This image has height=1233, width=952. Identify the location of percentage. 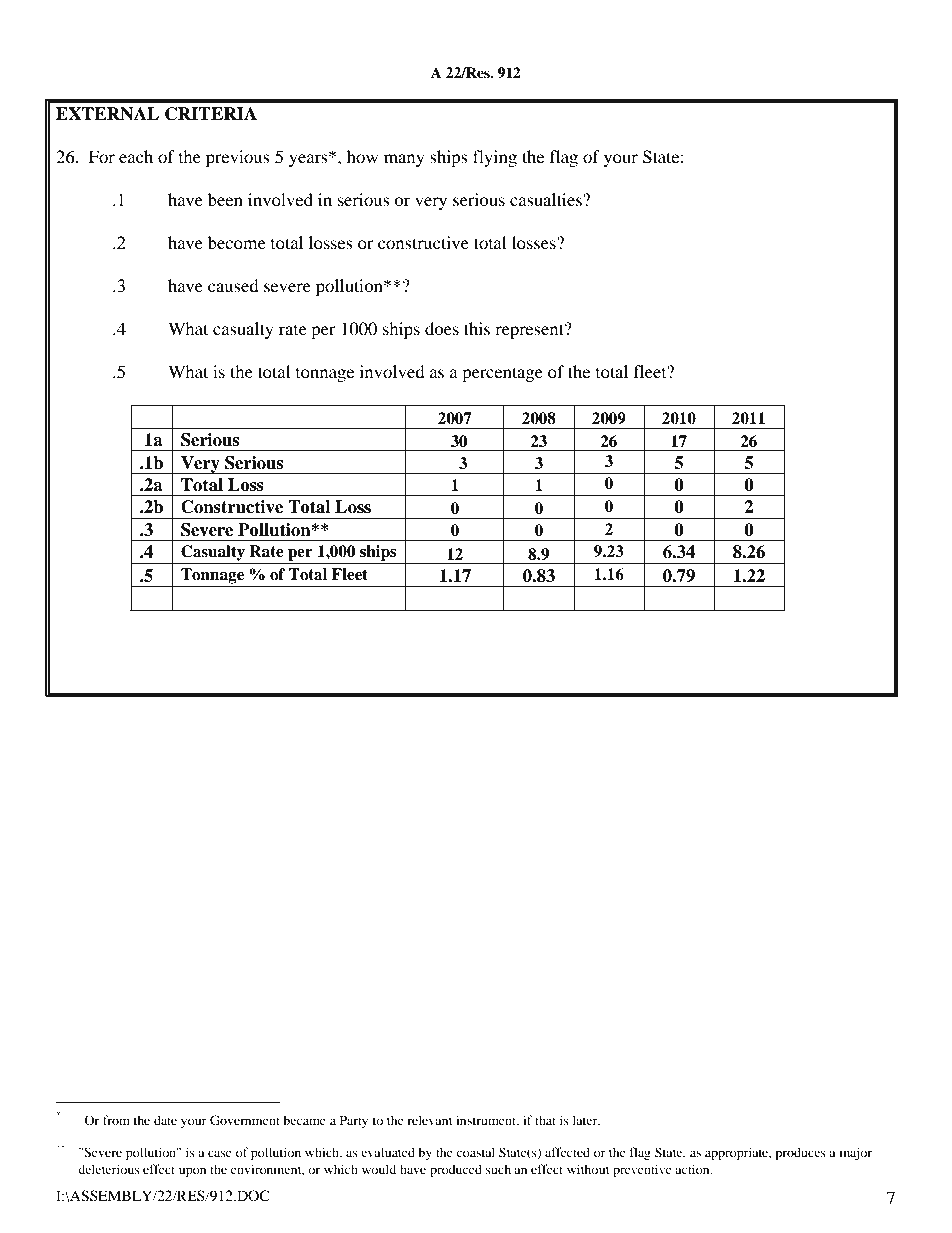
(502, 374).
